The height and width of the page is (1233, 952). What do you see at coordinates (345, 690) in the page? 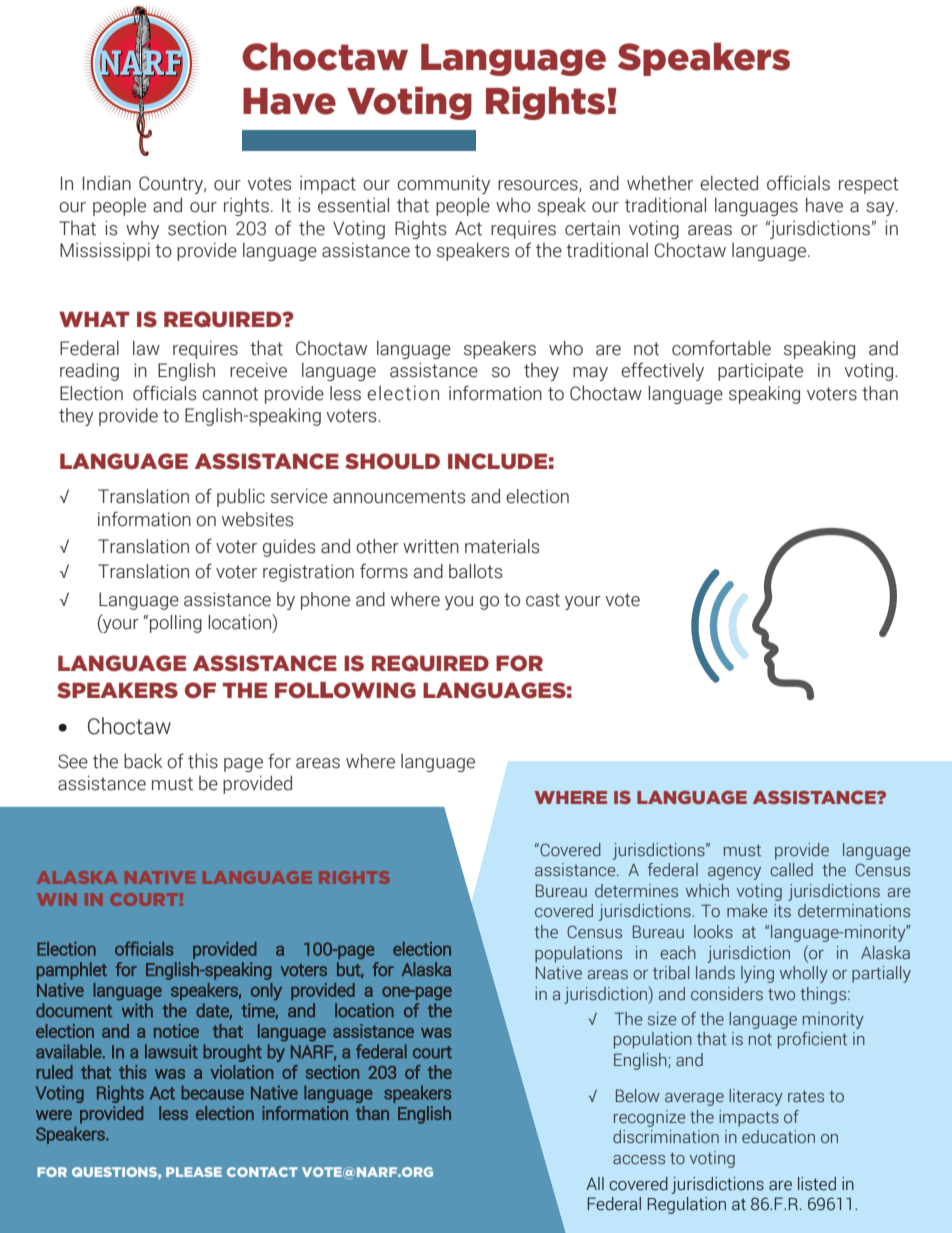
I see `FOLLOWING` at bounding box center [345, 690].
